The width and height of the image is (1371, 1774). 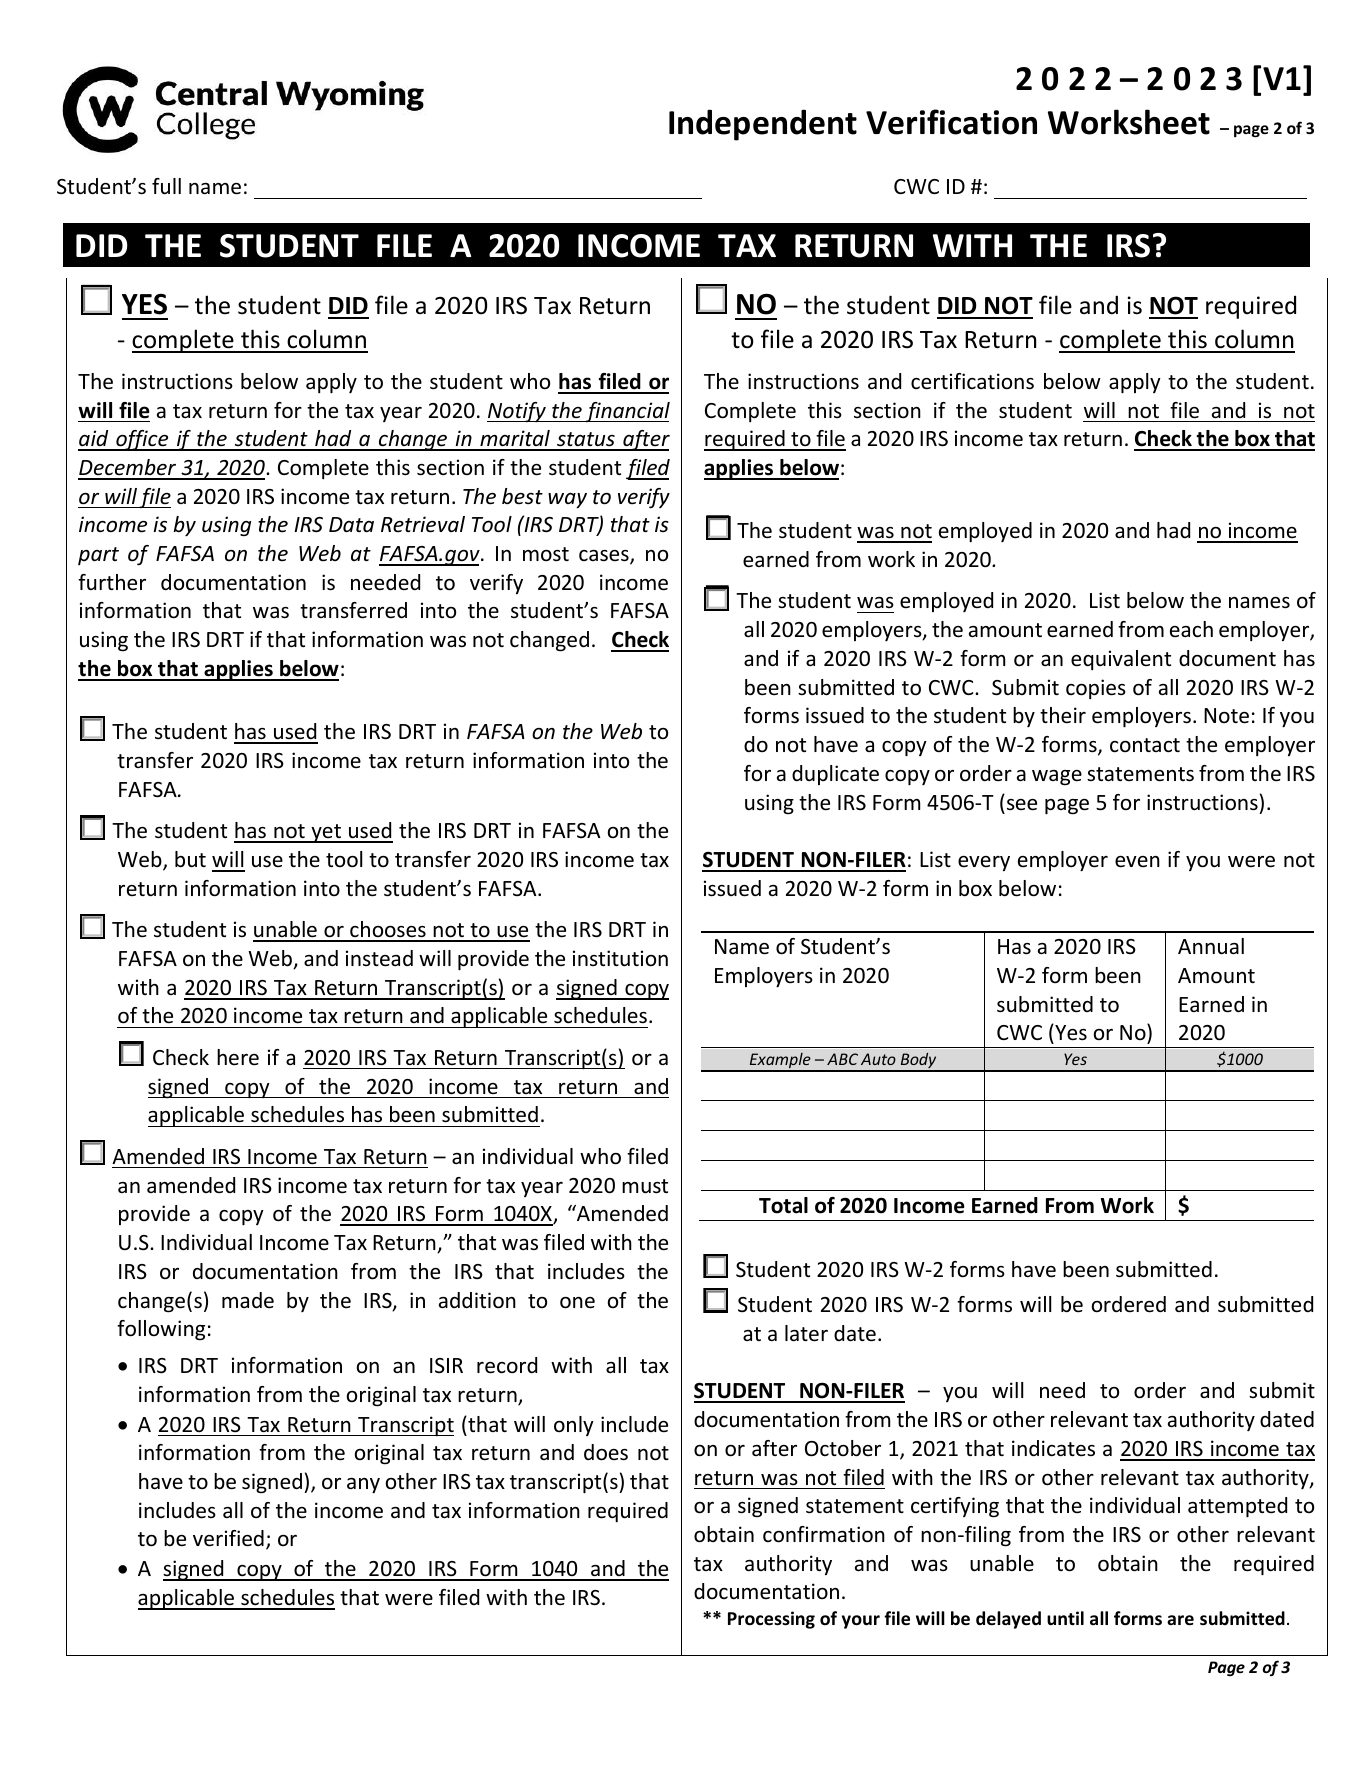 What do you see at coordinates (951, 122) in the image?
I see `Verification` at bounding box center [951, 122].
